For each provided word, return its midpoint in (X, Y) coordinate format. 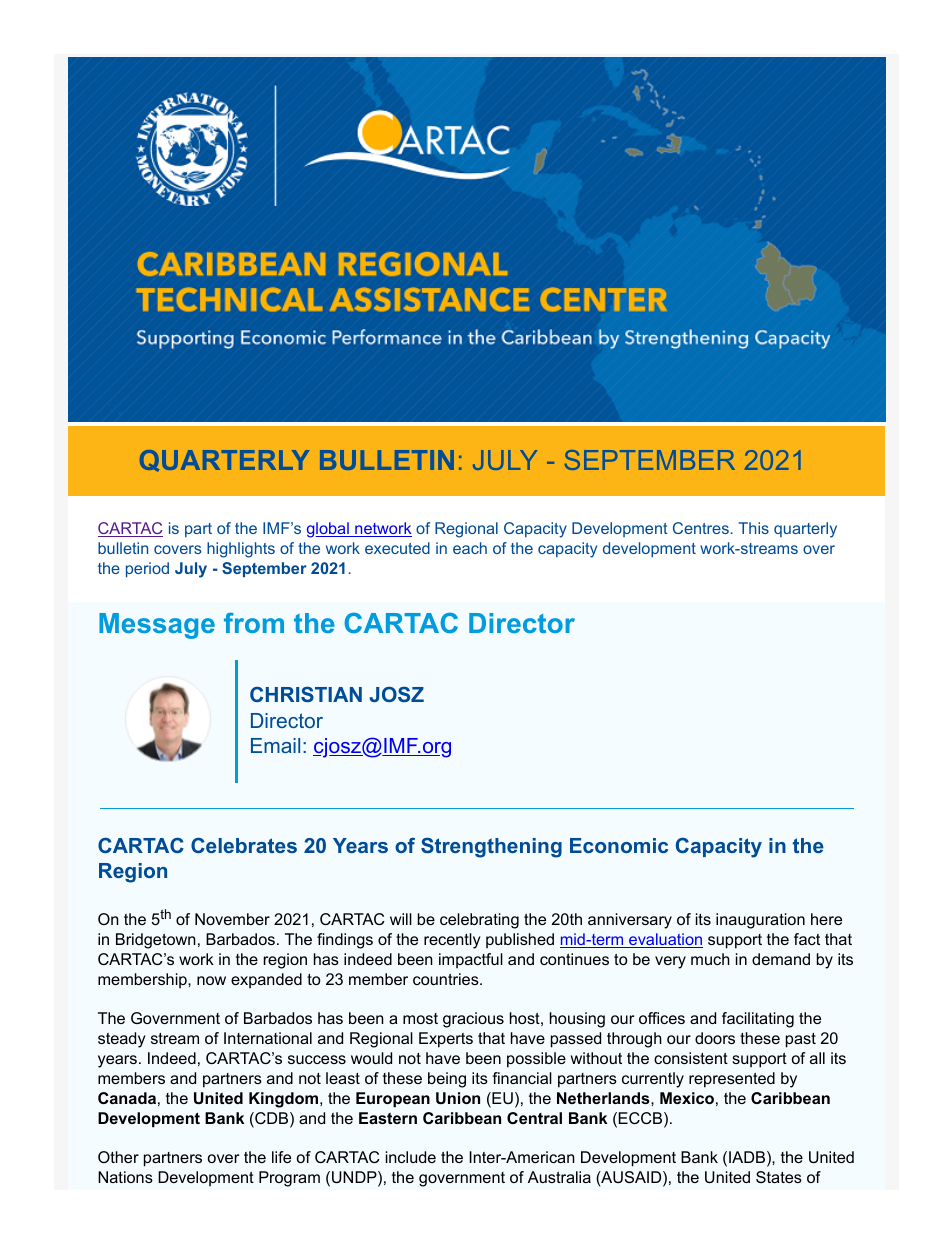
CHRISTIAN (306, 694)
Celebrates (244, 845)
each (470, 548)
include (411, 1157)
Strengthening (491, 847)
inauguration (760, 921)
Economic (619, 845)
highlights (241, 550)
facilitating (758, 1020)
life (281, 1157)
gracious (473, 1020)
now (211, 980)
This (754, 528)
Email (275, 745)
